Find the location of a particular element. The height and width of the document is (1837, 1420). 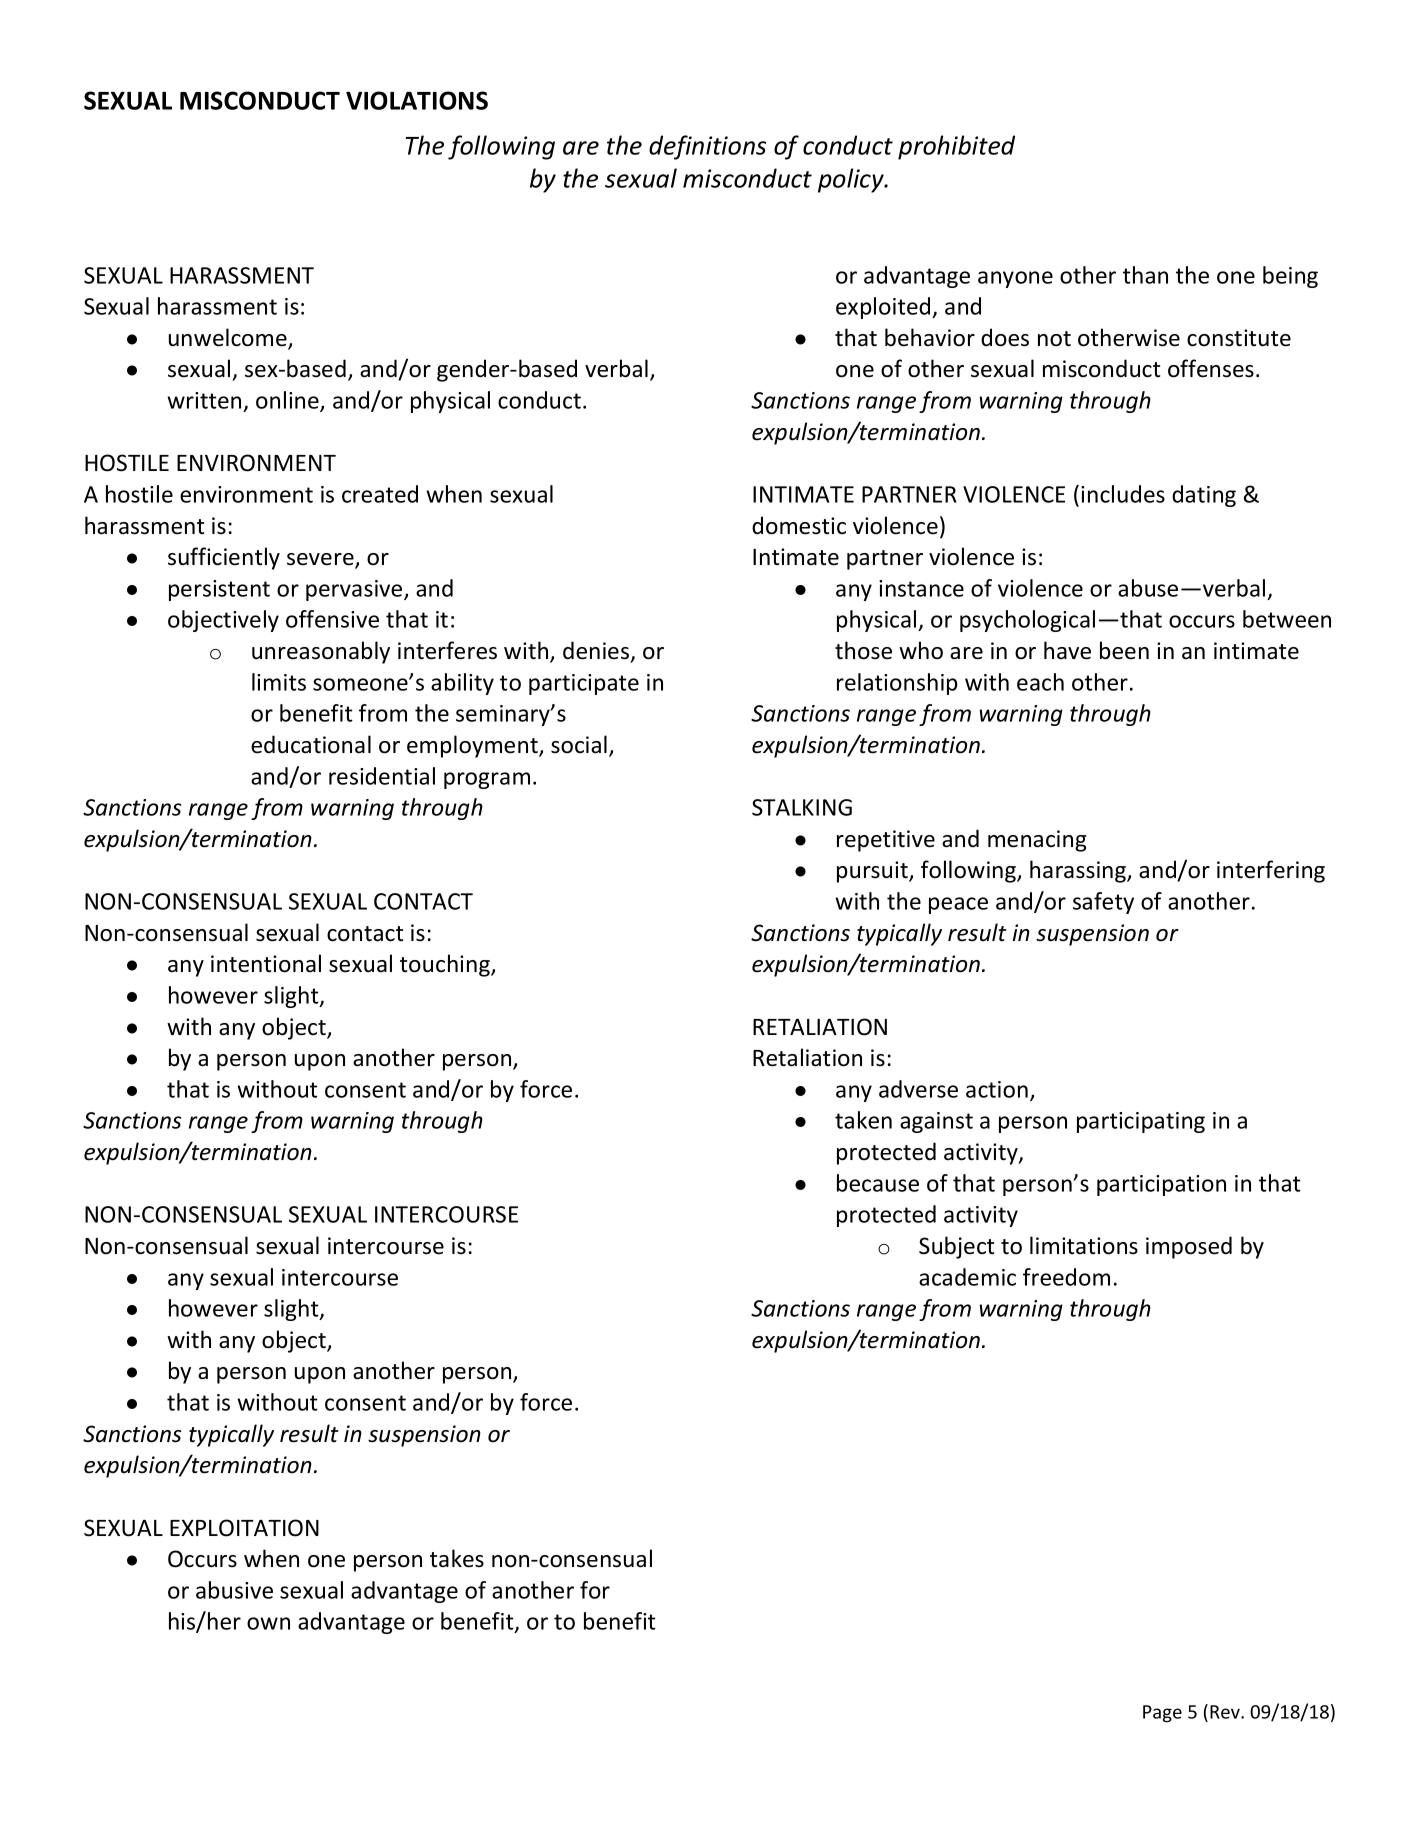

taken is located at coordinates (863, 1120).
